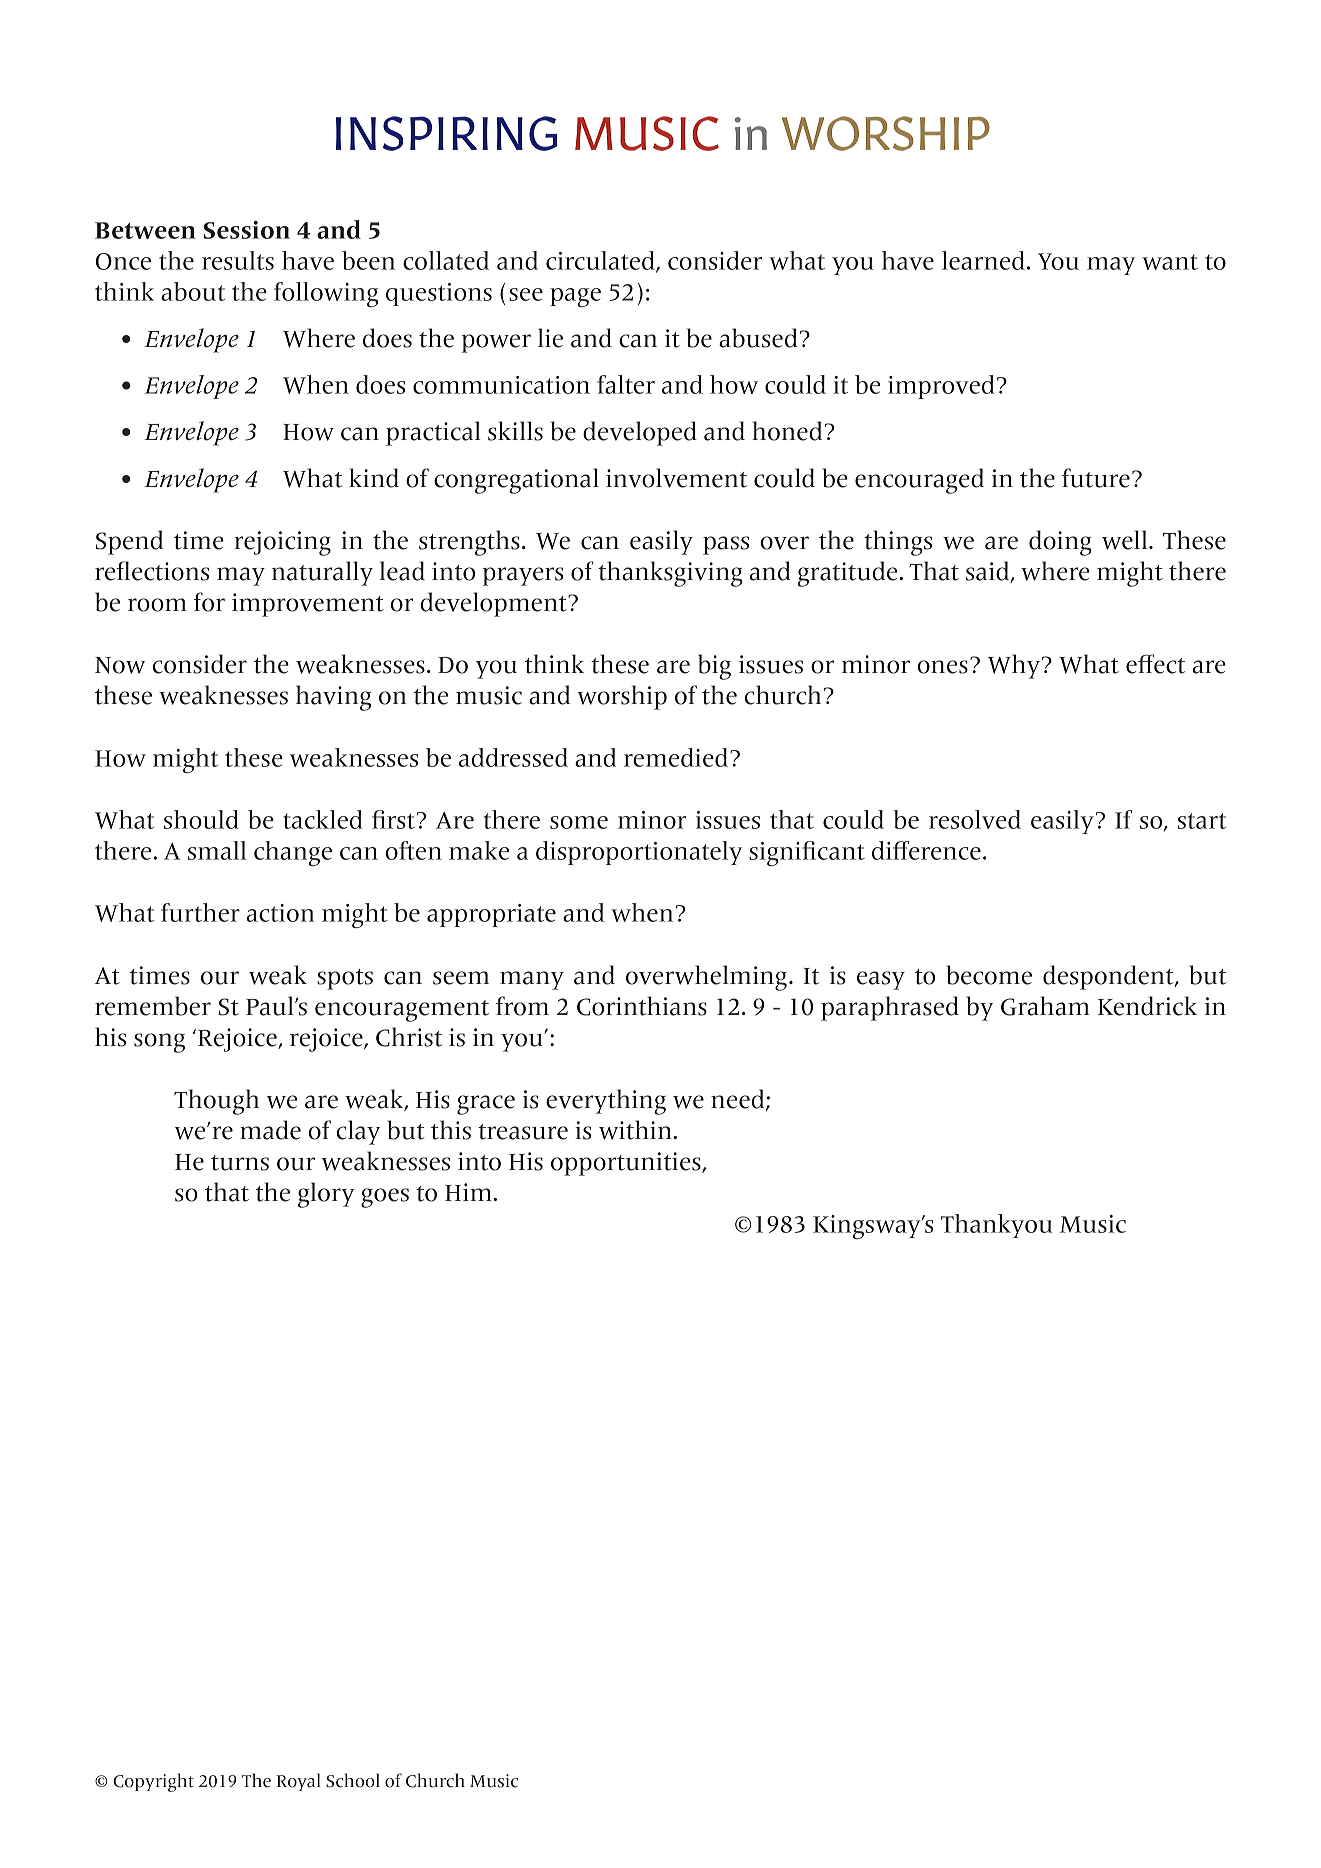 This page has width=1321, height=1868. What do you see at coordinates (642, 1006) in the page?
I see `Corinthians` at bounding box center [642, 1006].
